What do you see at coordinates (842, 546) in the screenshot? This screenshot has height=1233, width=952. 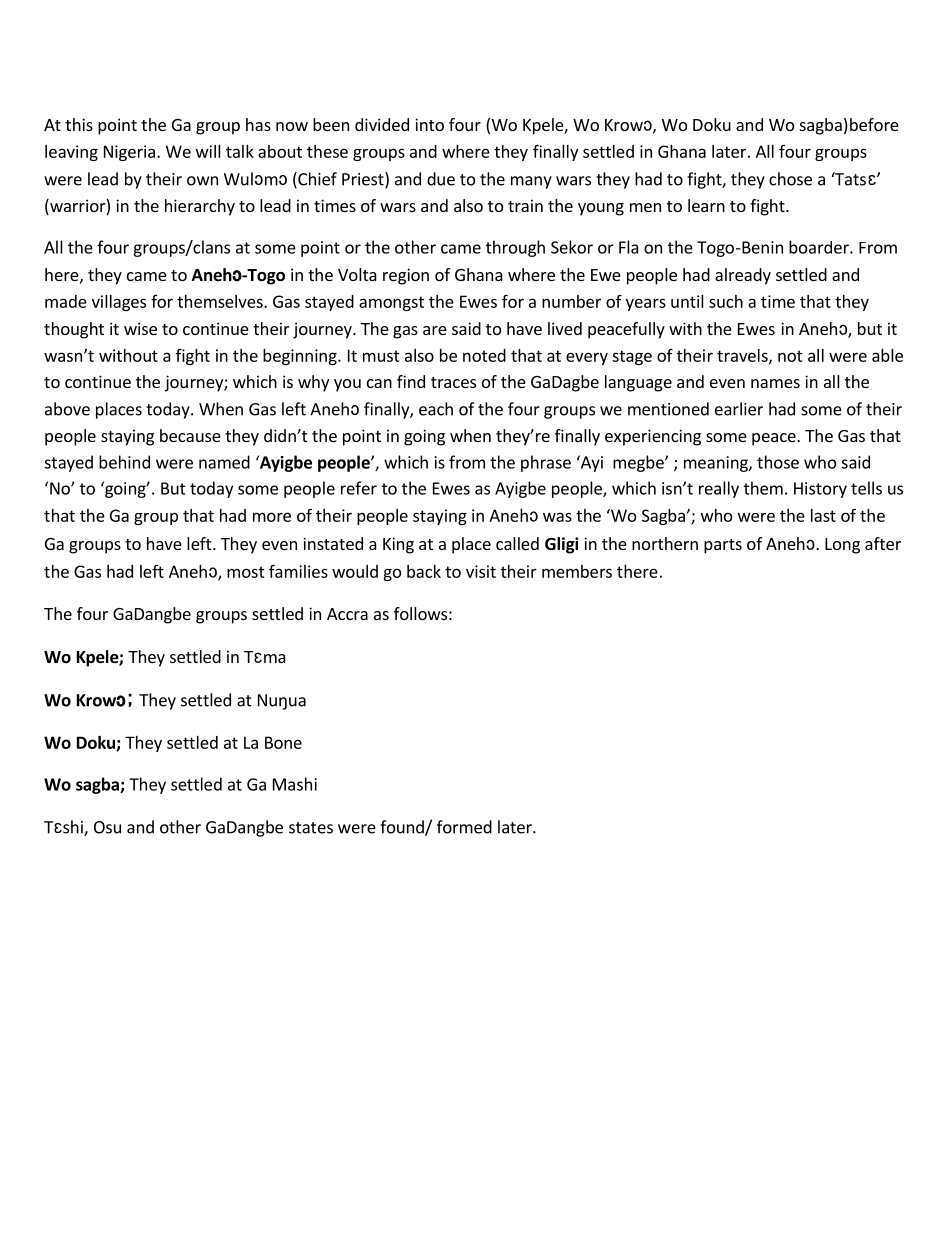 I see `Long` at bounding box center [842, 546].
